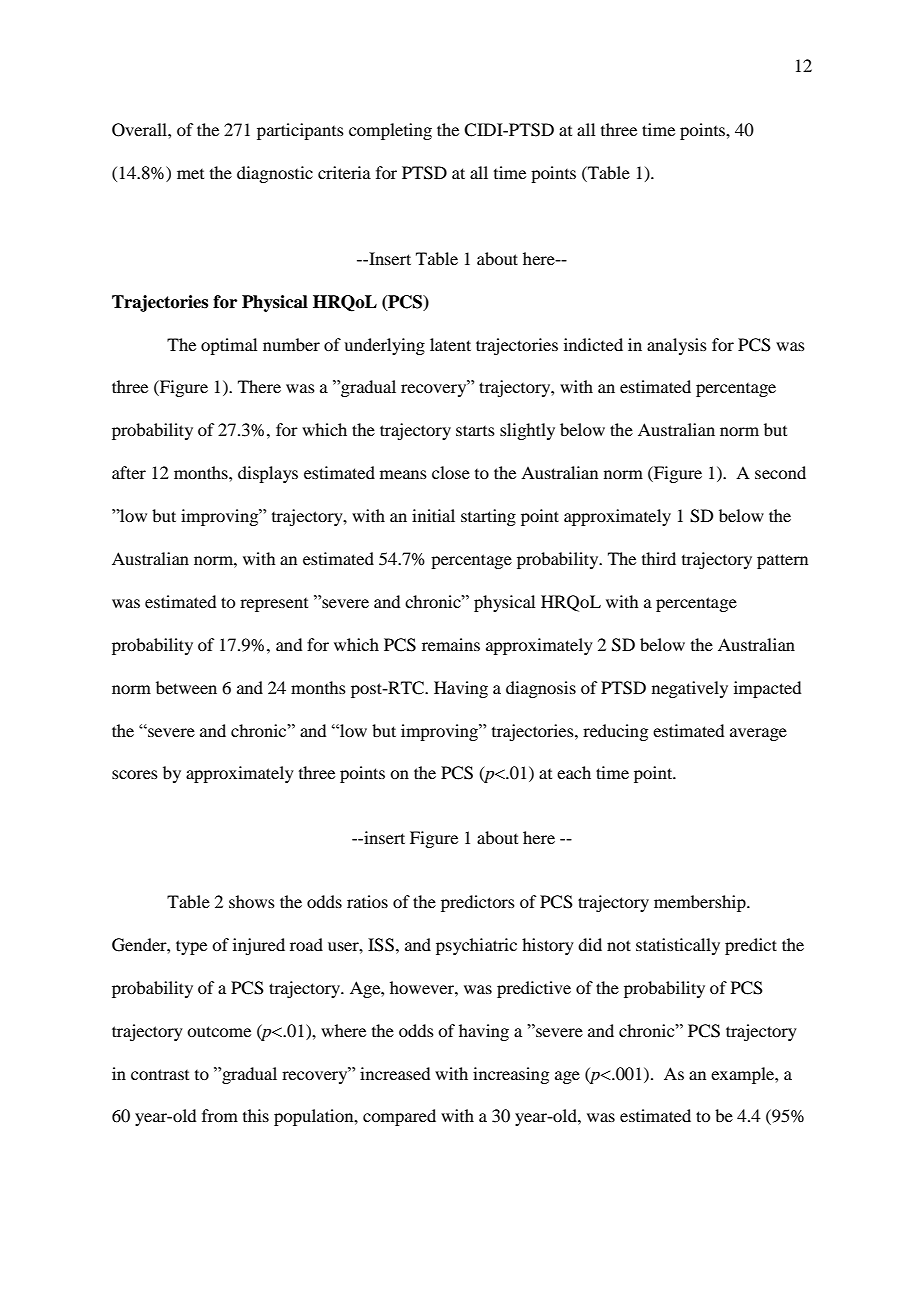  I want to click on statistically, so click(678, 946).
